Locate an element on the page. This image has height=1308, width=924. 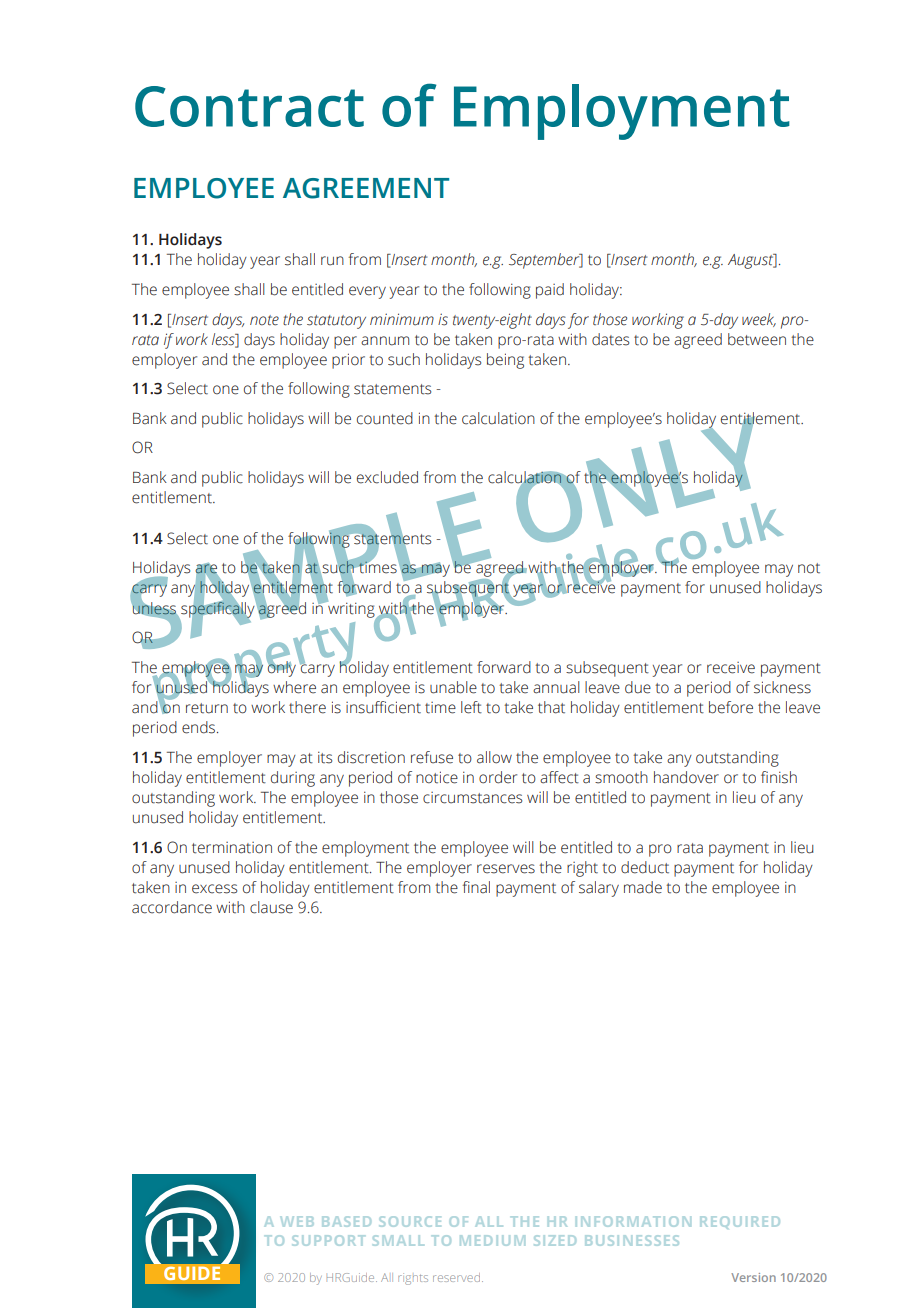
counted is located at coordinates (385, 418).
